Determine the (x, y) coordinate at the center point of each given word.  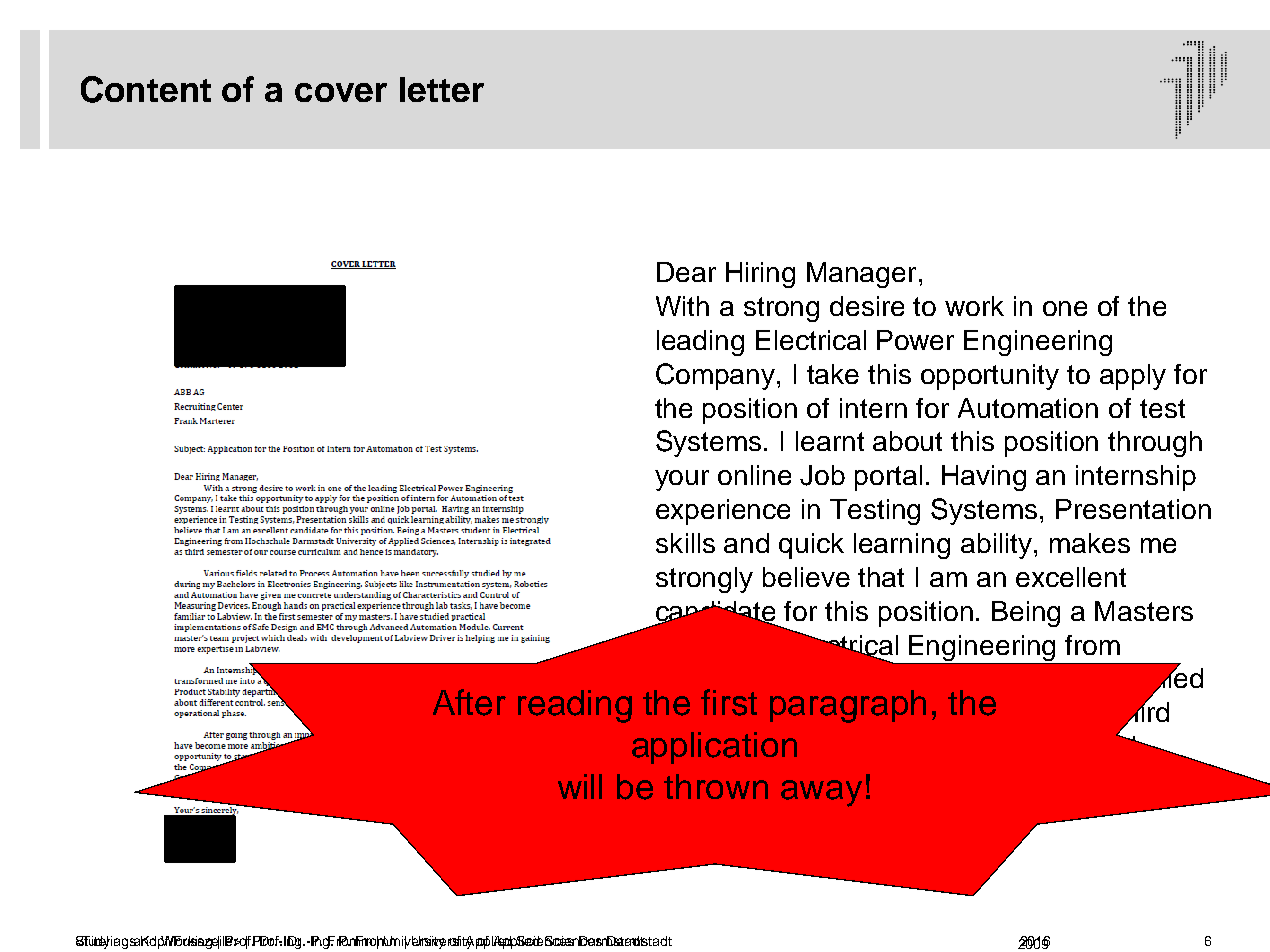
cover (341, 92)
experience (723, 512)
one (1065, 308)
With (682, 306)
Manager (861, 275)
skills (685, 543)
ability (998, 546)
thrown (716, 786)
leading (700, 343)
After (469, 702)
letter (442, 89)
